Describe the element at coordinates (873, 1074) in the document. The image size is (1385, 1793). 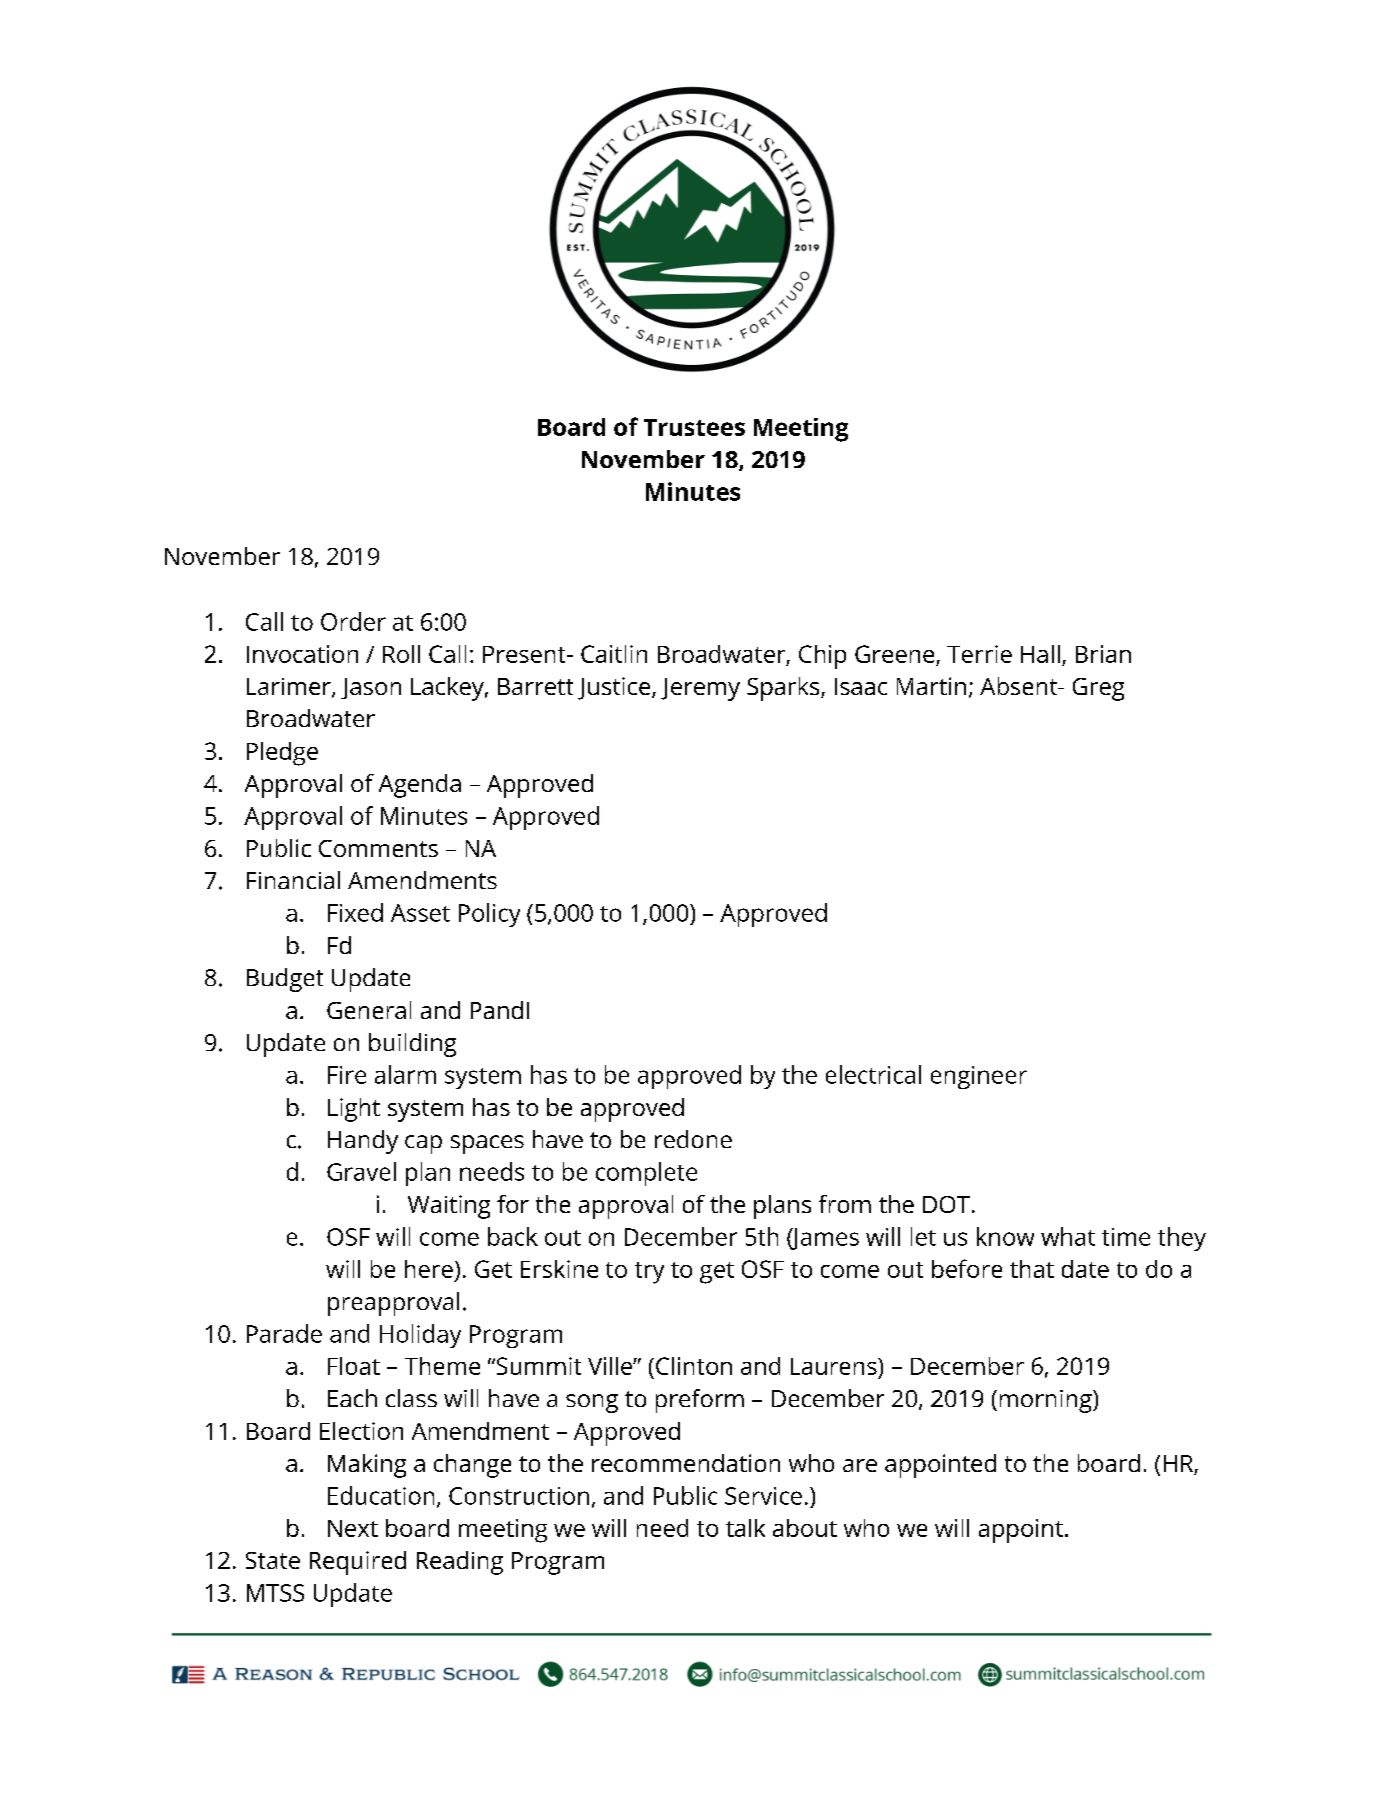
I see `electrical` at that location.
